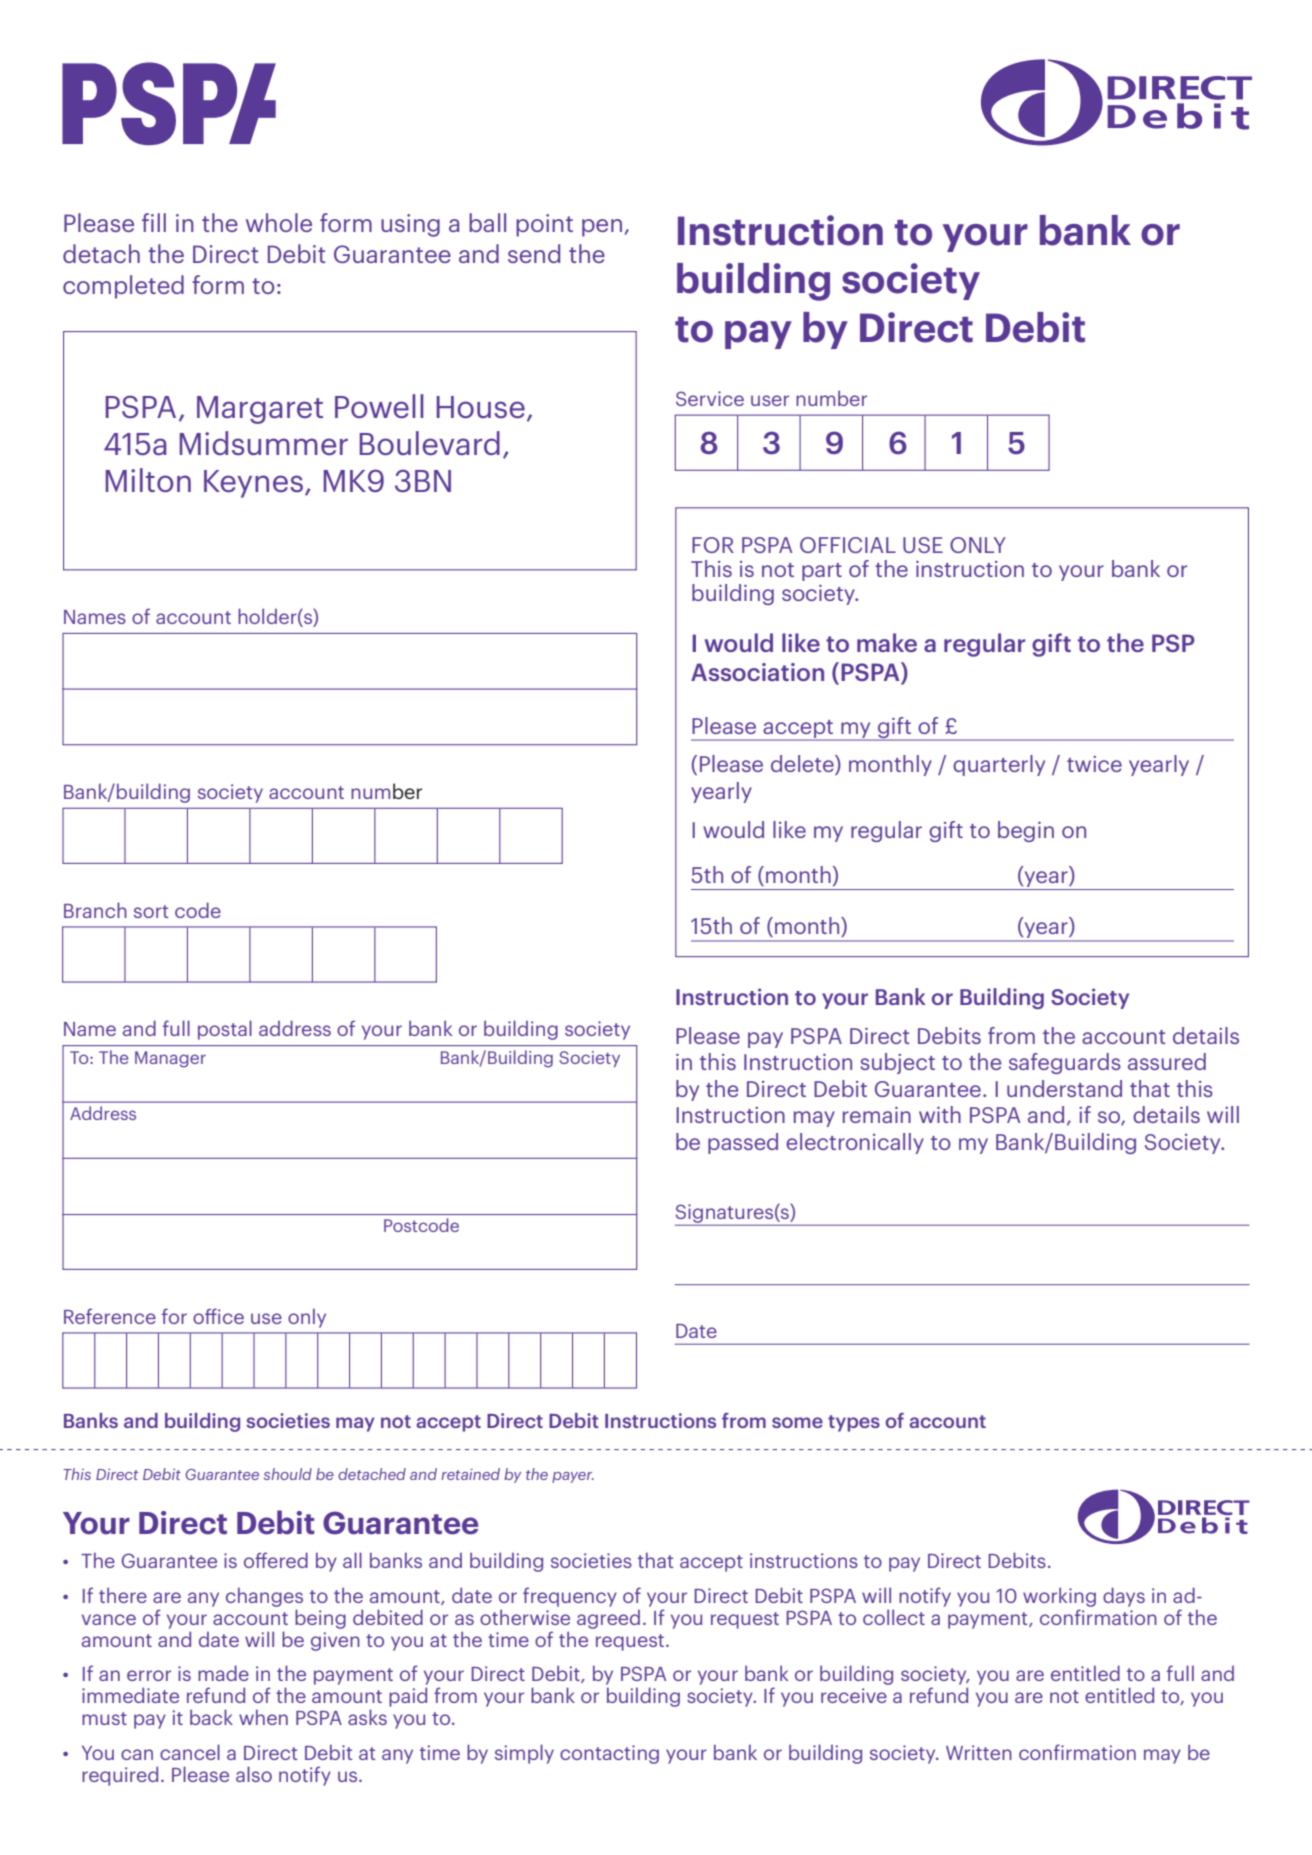  I want to click on sort, so click(151, 911).
